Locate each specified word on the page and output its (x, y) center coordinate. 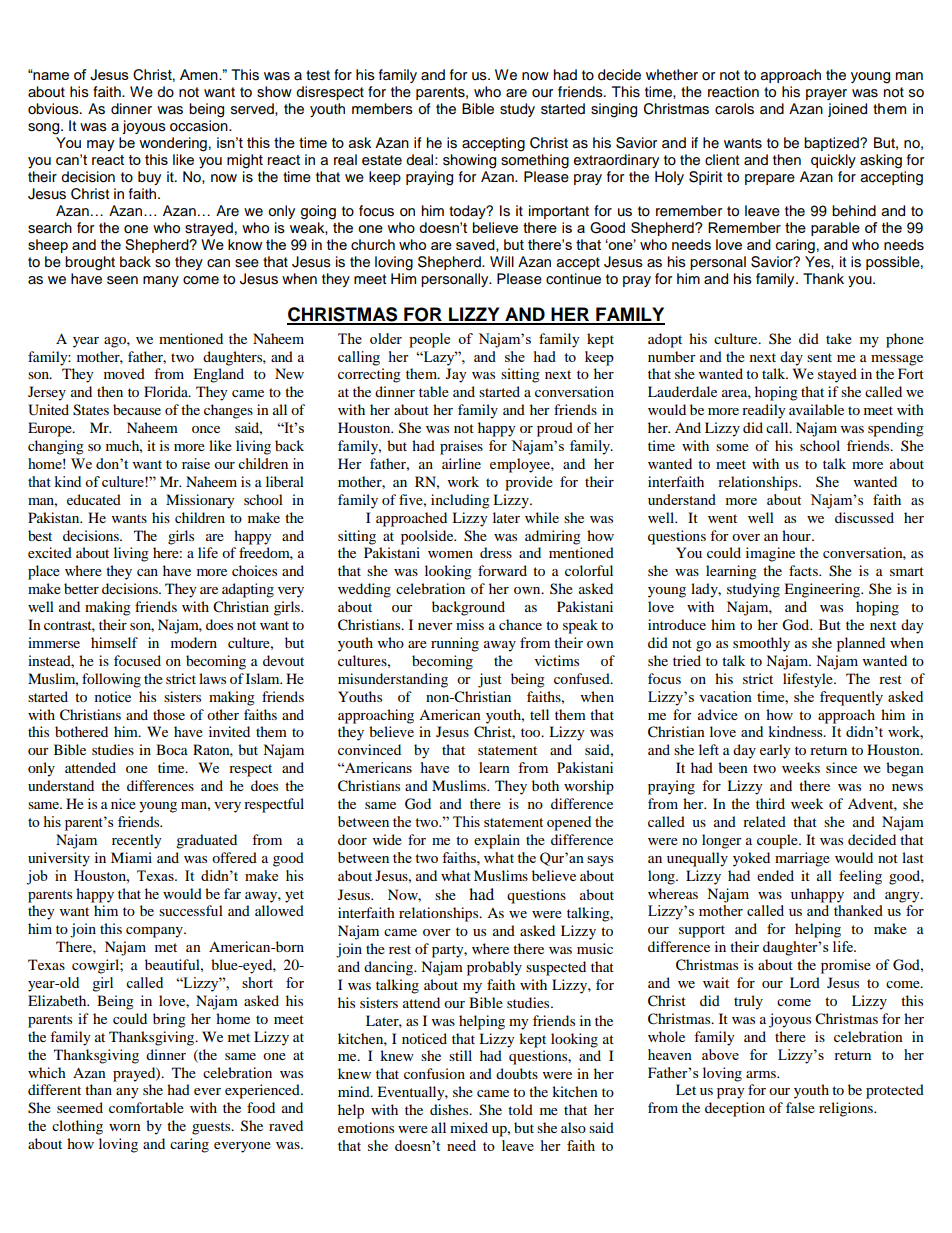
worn (125, 1127)
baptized (832, 144)
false (800, 1107)
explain (497, 841)
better (81, 588)
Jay (456, 375)
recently (137, 841)
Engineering (823, 590)
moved (124, 373)
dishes (450, 1109)
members (382, 109)
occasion (200, 126)
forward (502, 570)
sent (819, 357)
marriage (802, 859)
